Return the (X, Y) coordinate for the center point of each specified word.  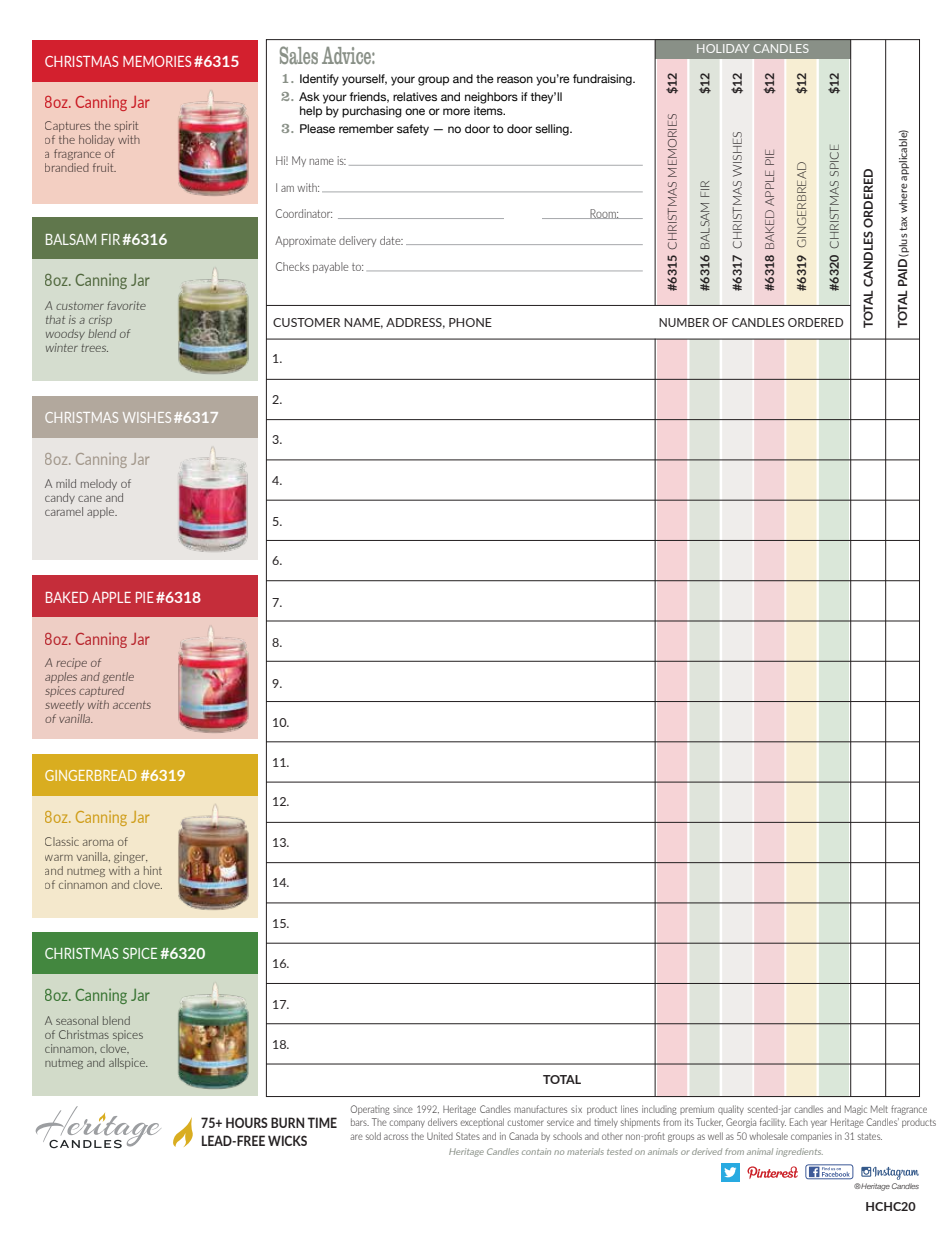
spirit (126, 126)
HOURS (247, 1122)
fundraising (603, 80)
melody (99, 484)
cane (90, 499)
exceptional (482, 1123)
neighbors (491, 98)
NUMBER (684, 322)
